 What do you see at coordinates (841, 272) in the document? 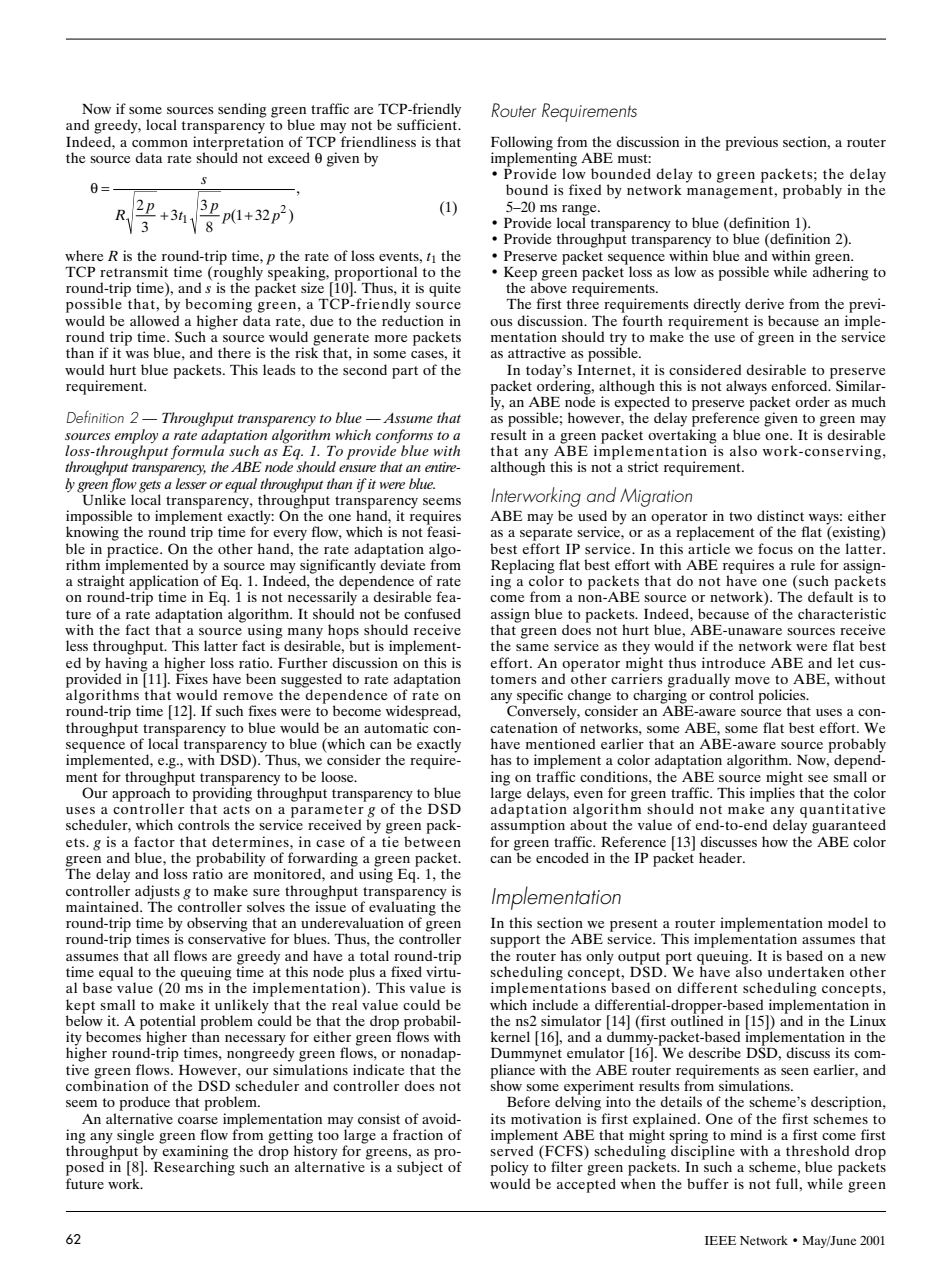
I see `adhering` at bounding box center [841, 272].
